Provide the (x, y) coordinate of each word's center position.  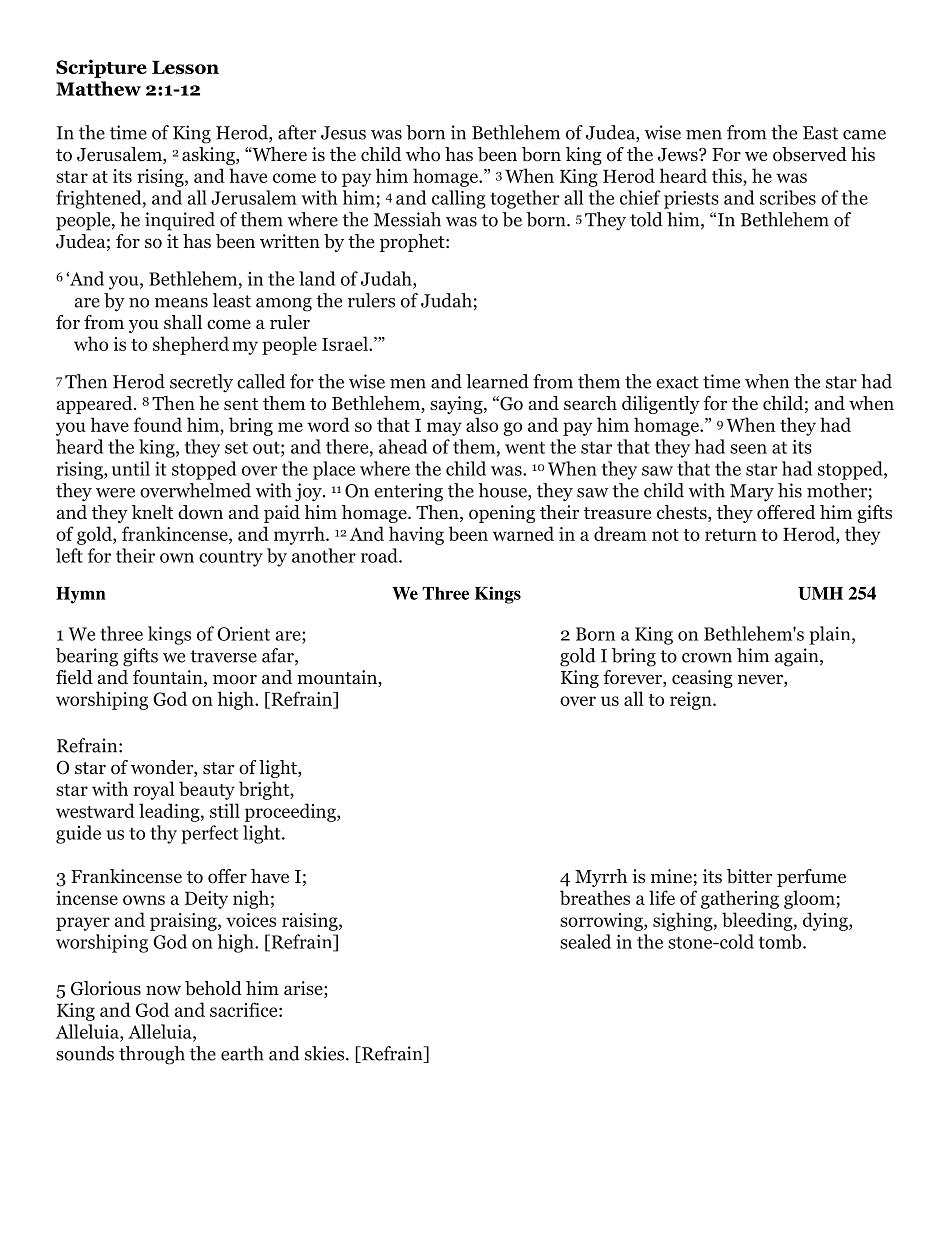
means (181, 303)
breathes (595, 897)
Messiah (407, 219)
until (131, 468)
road (380, 555)
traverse (223, 656)
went (525, 447)
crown (707, 658)
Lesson (185, 67)
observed (810, 154)
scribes (788, 197)
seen (748, 449)
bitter (749, 876)
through (152, 1055)
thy (163, 834)
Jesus (343, 133)
